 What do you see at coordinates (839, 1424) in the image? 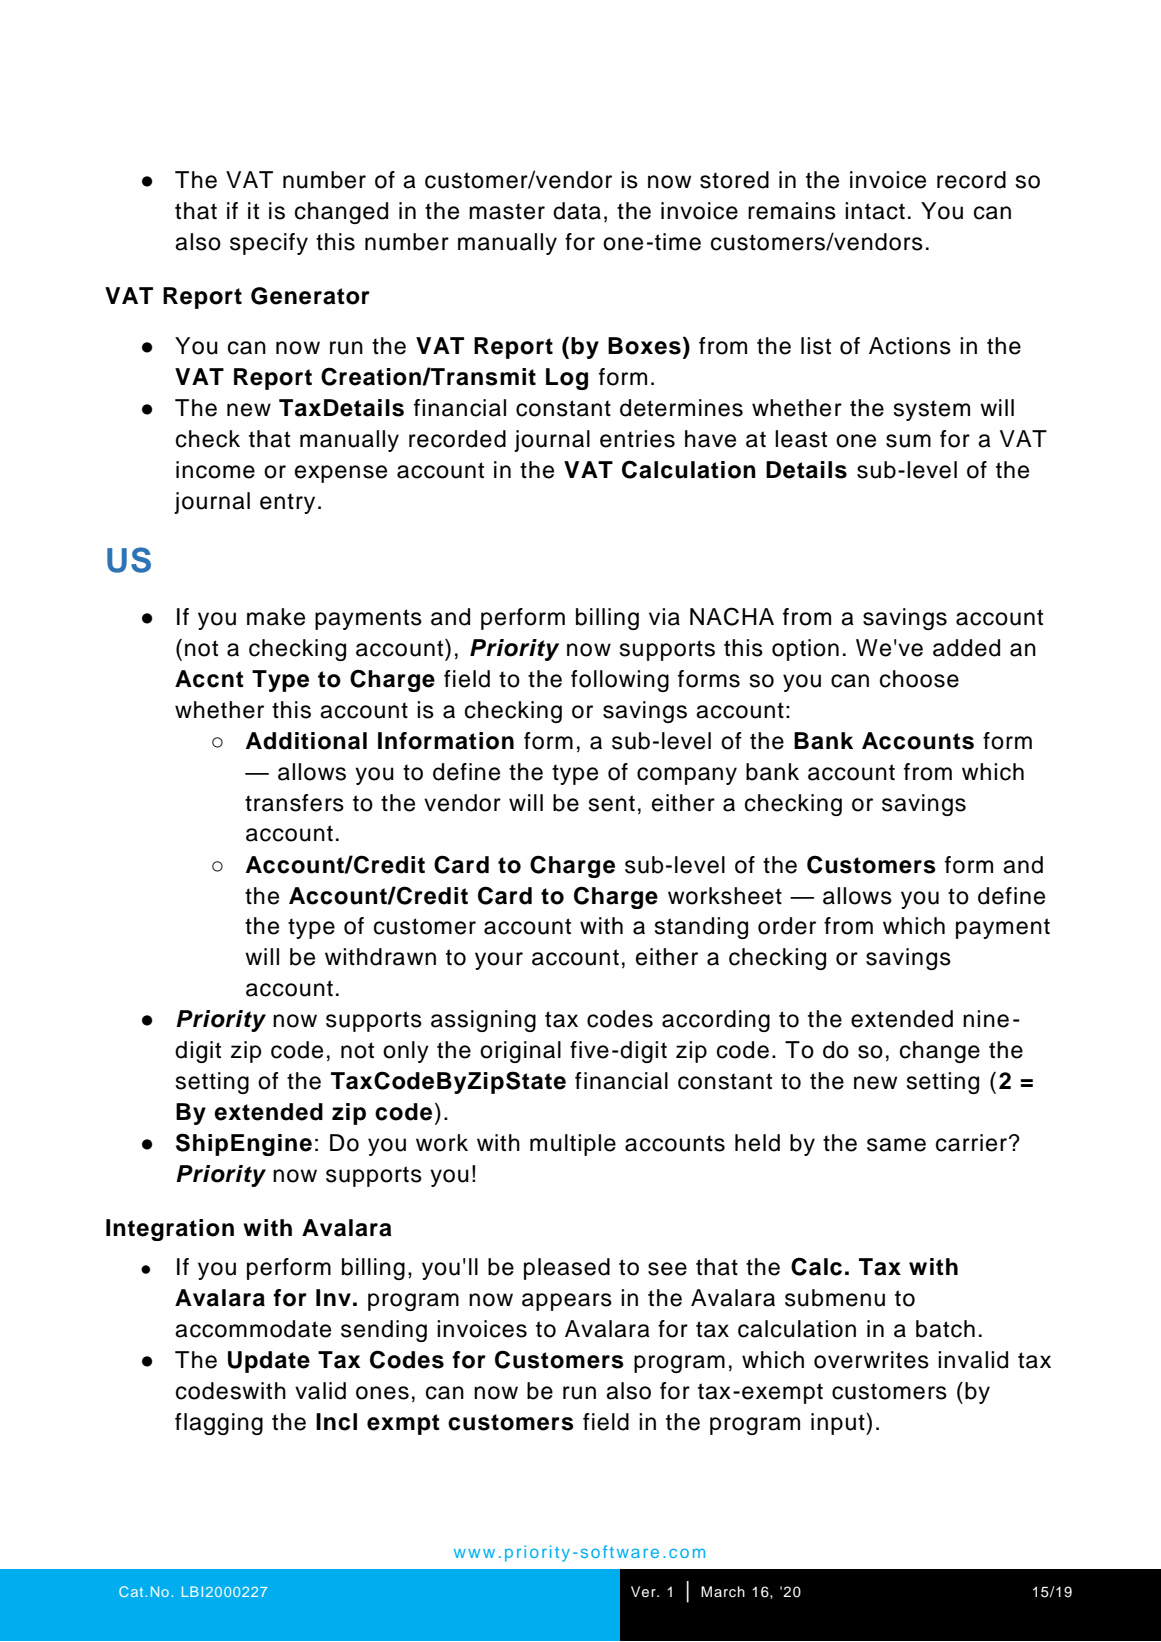
I see `input` at bounding box center [839, 1424].
